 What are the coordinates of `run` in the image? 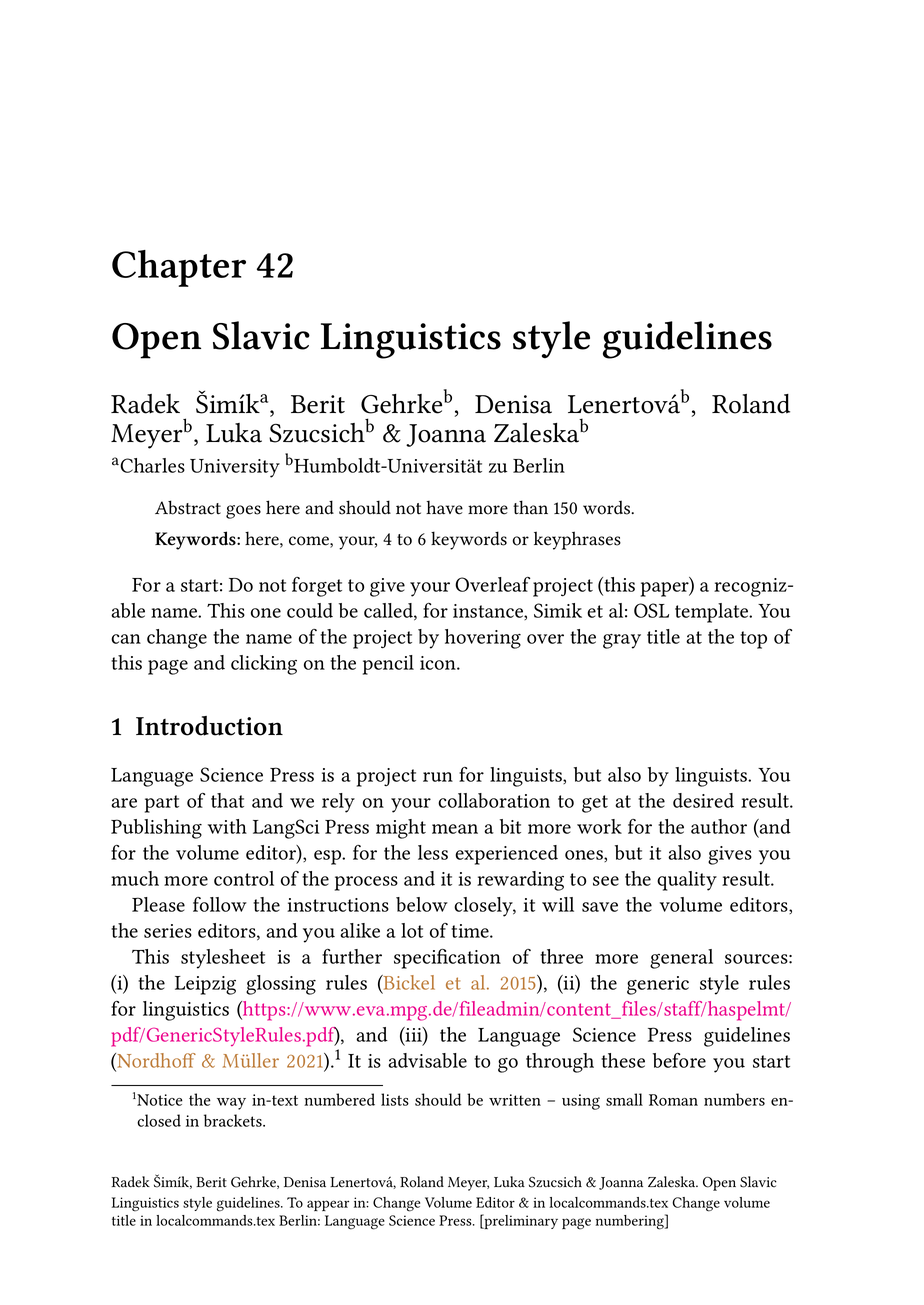 It's located at (438, 777).
